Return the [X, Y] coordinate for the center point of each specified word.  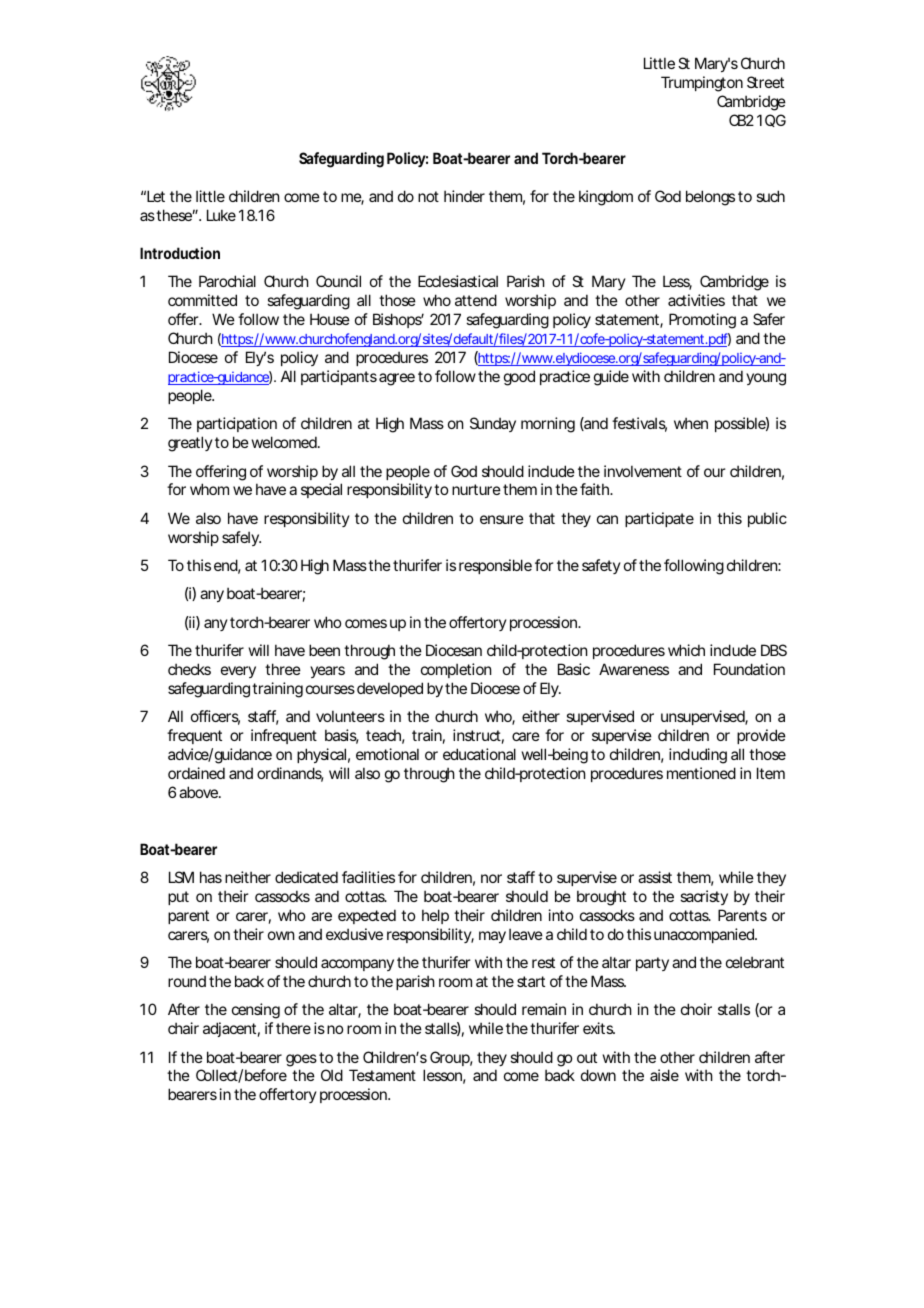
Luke [221, 215]
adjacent [229, 1029]
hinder [464, 196]
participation [237, 424]
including [698, 756]
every [238, 672]
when [691, 423]
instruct [477, 735]
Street [765, 82]
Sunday [493, 424]
